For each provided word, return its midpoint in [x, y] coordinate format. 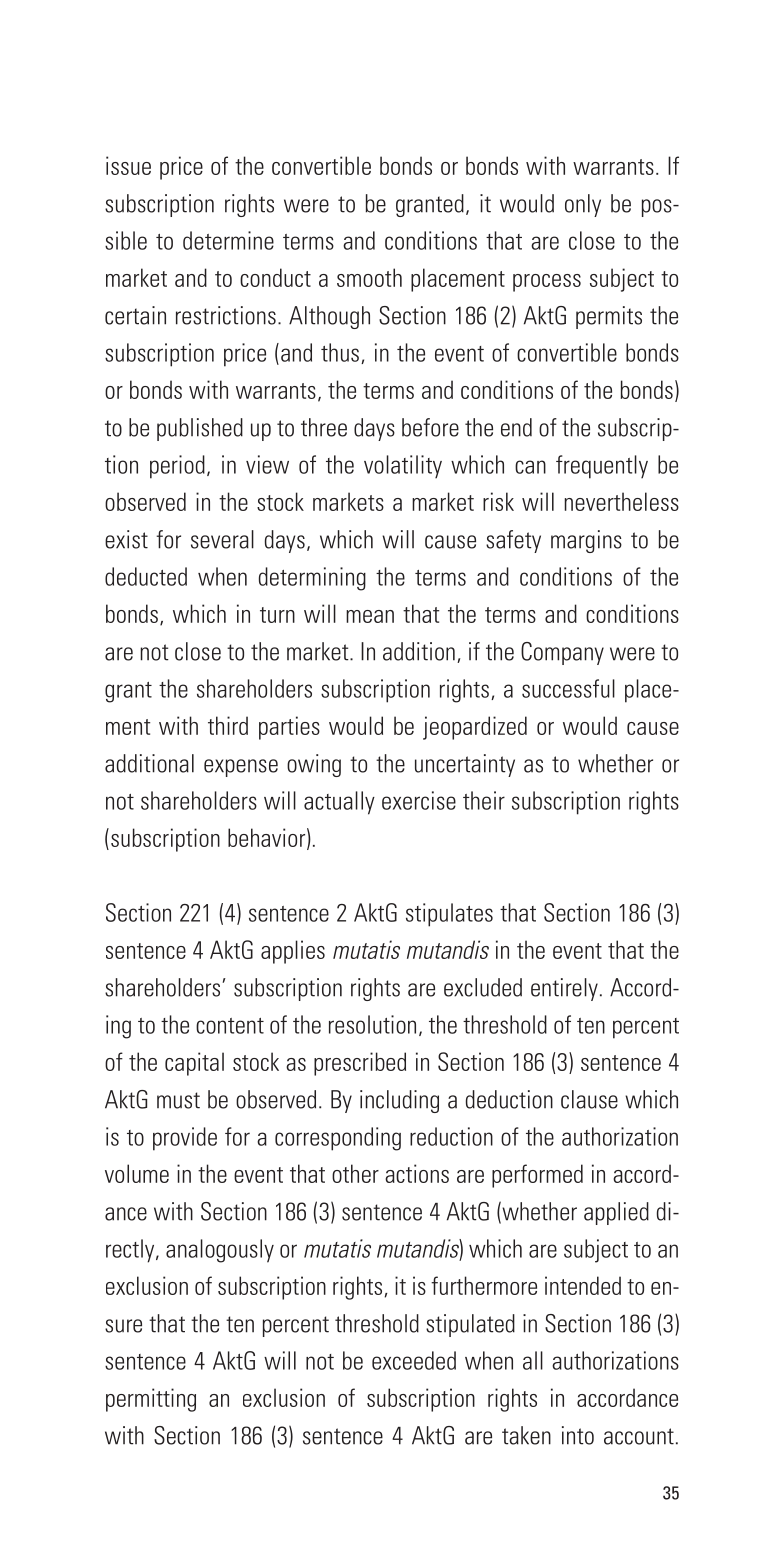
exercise [419, 800]
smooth [369, 277]
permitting [151, 1400]
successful [568, 688]
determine [228, 240]
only [583, 205]
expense [241, 768]
